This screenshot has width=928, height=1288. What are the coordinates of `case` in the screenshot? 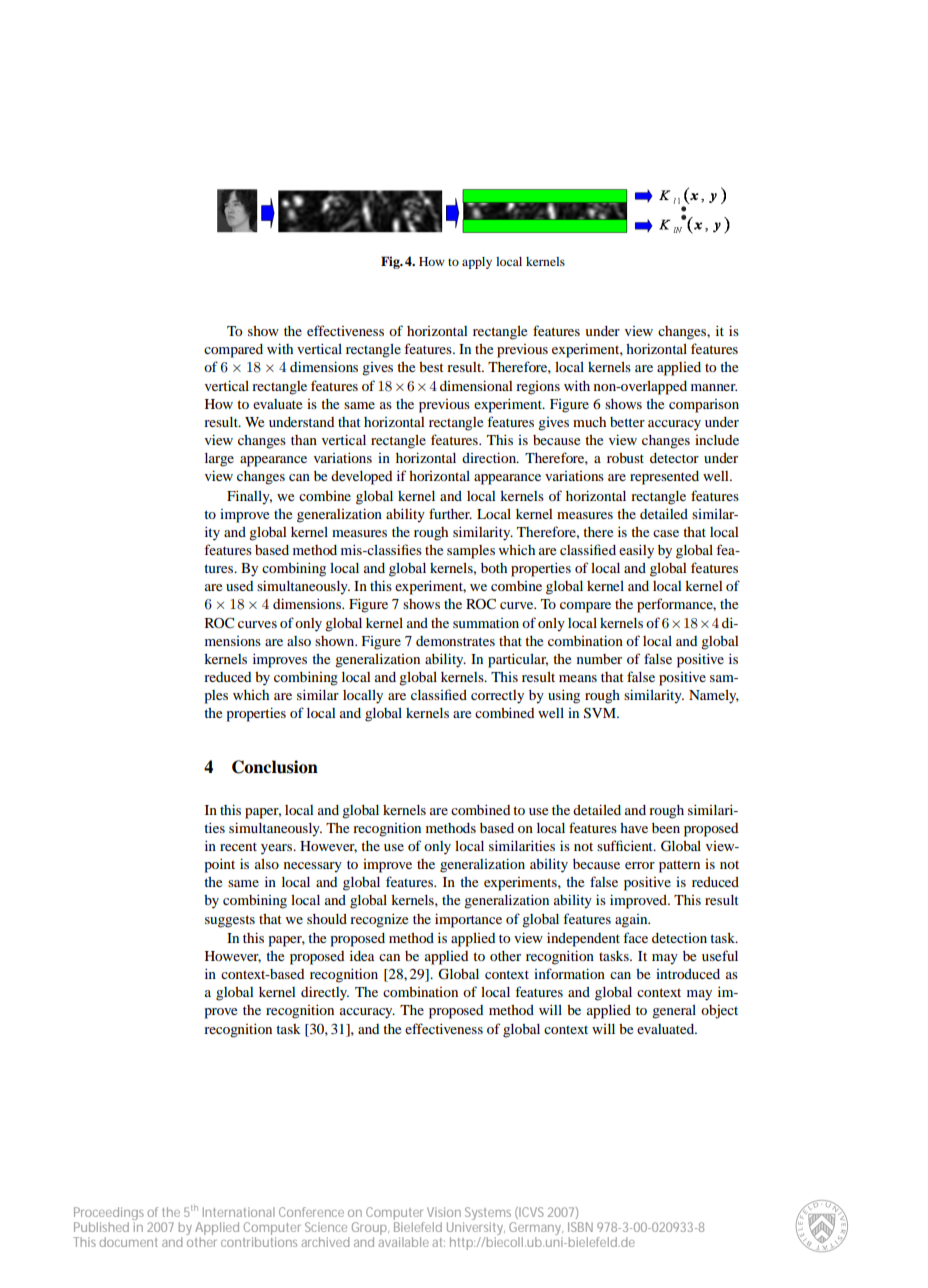 It's located at (666, 533).
